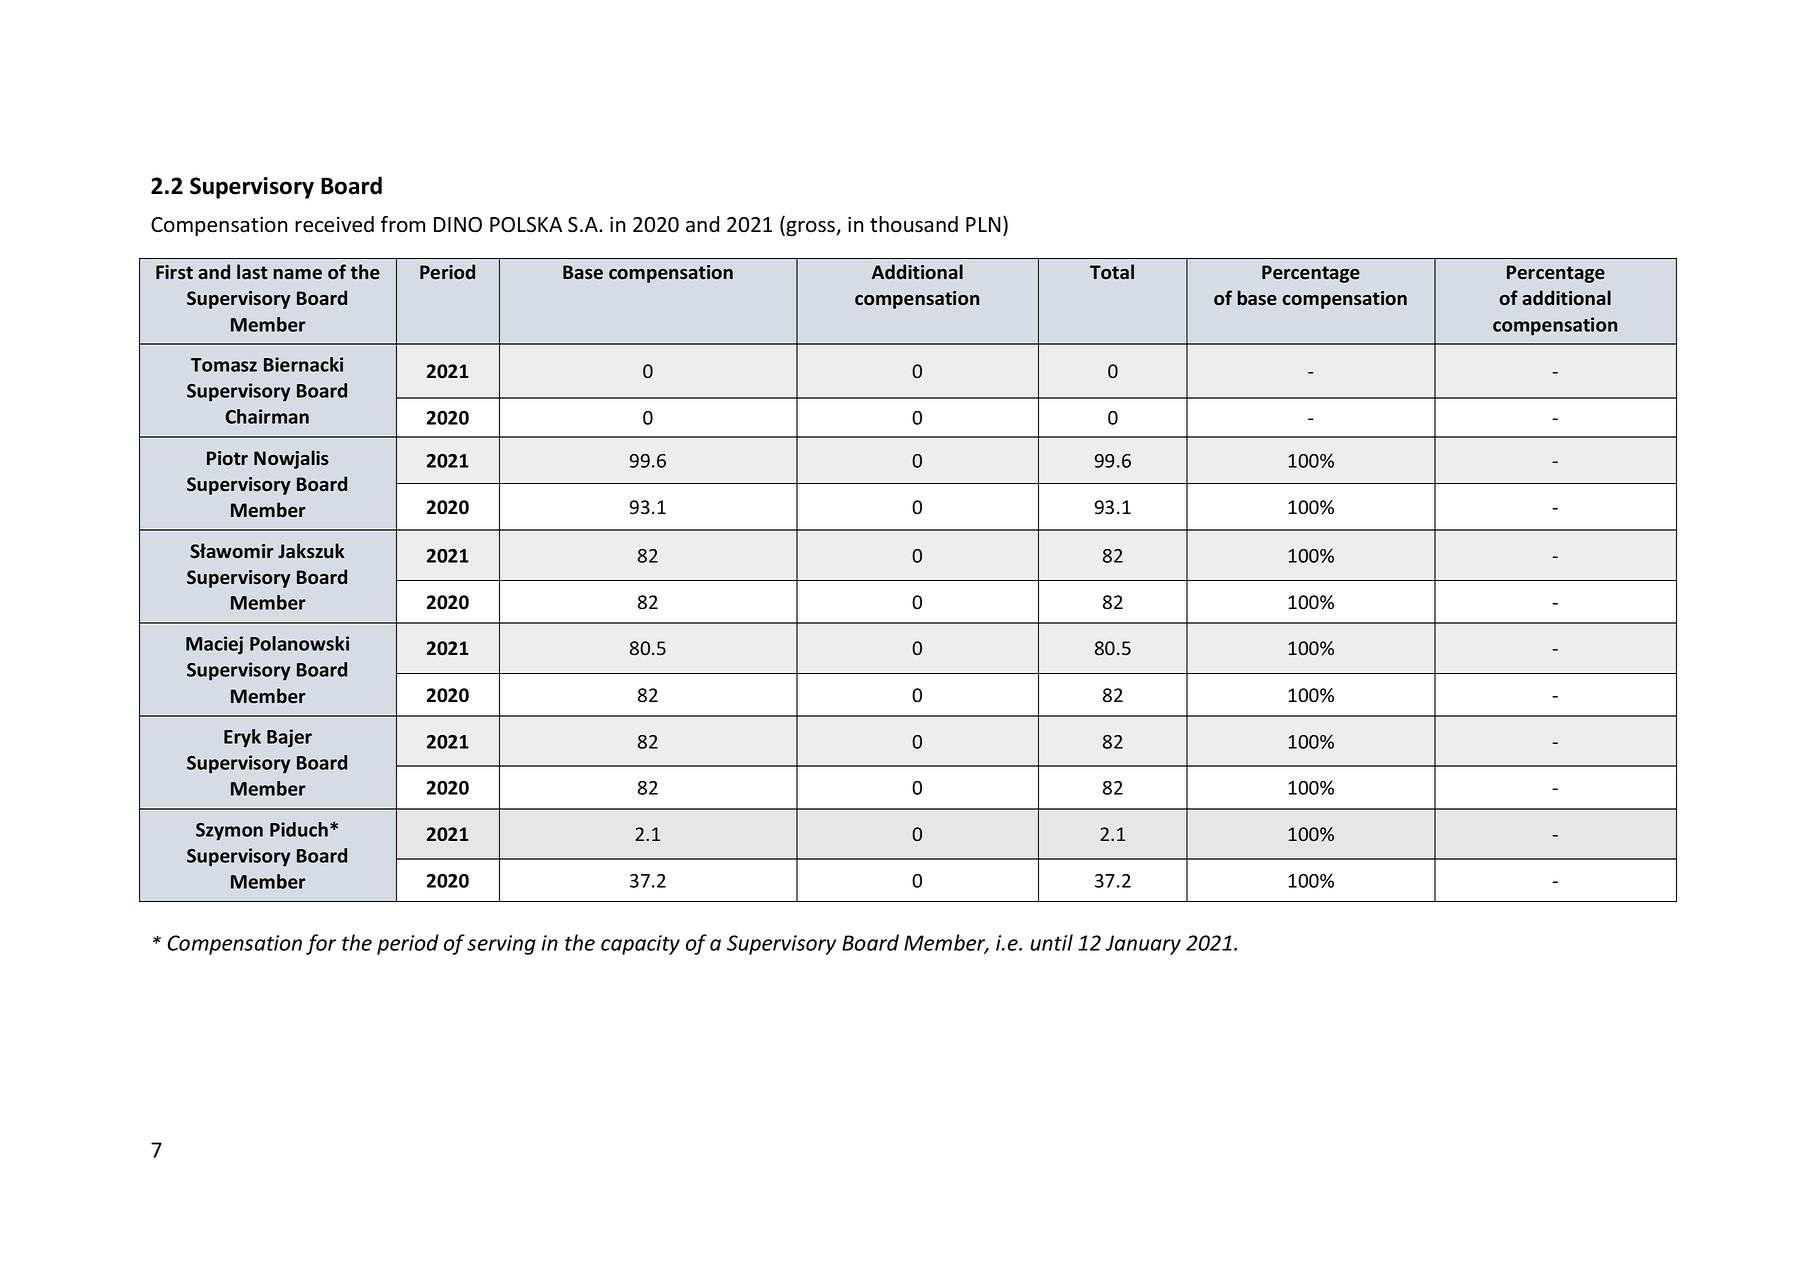 The image size is (1793, 1268). Describe the element at coordinates (501, 945) in the screenshot. I see `serving` at that location.
